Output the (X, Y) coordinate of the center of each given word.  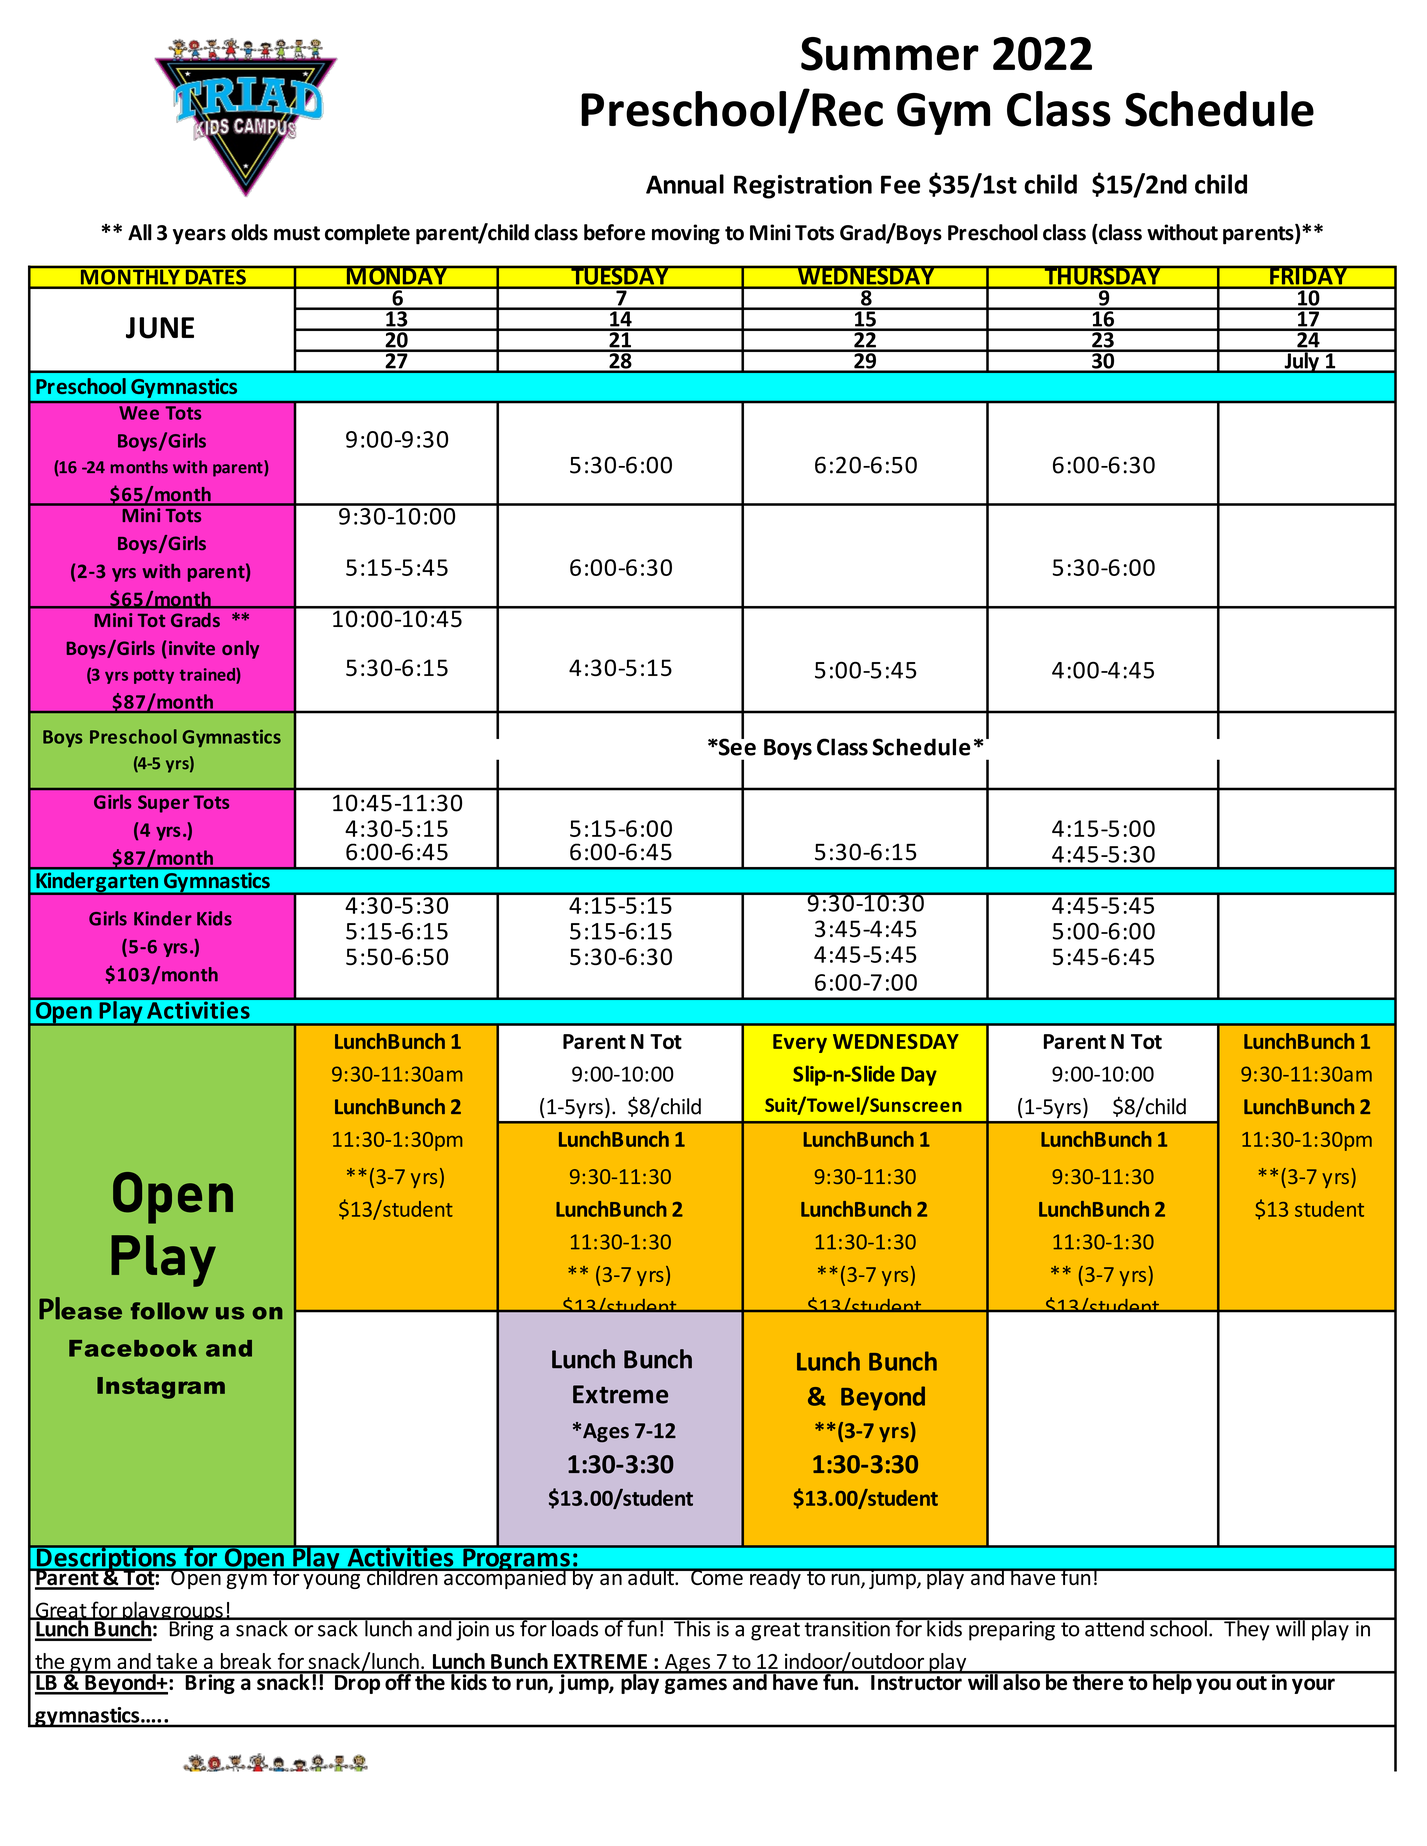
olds (249, 232)
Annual (685, 184)
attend (1114, 1627)
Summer (890, 54)
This (692, 1627)
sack (338, 1627)
